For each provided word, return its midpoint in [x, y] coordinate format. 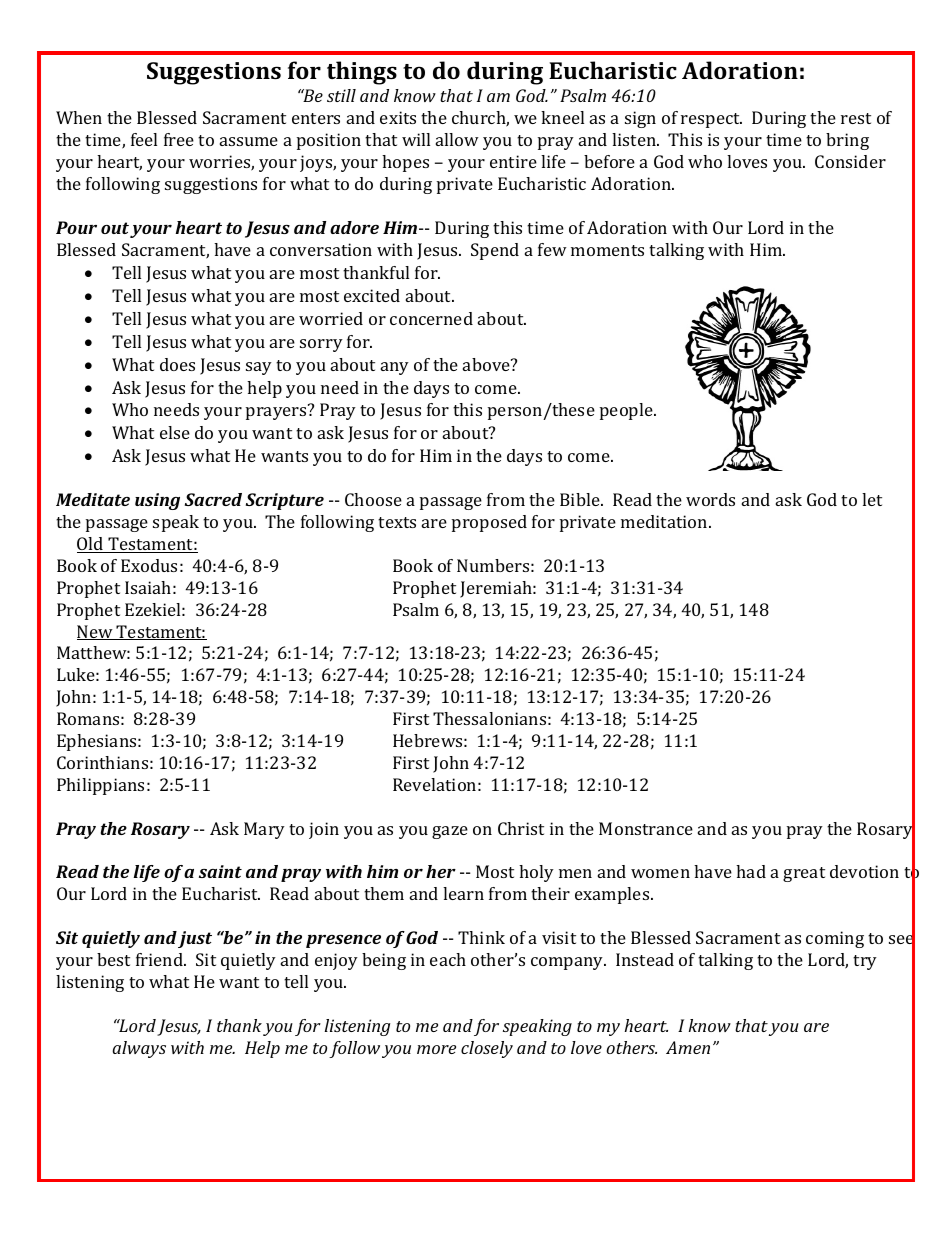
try [865, 962]
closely [487, 1049]
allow [457, 139]
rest [856, 118]
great [804, 874]
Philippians [100, 786]
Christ [521, 828]
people [627, 411]
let [872, 499]
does [177, 364]
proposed [489, 523]
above [487, 364]
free [179, 139]
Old [91, 545]
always [139, 1049]
